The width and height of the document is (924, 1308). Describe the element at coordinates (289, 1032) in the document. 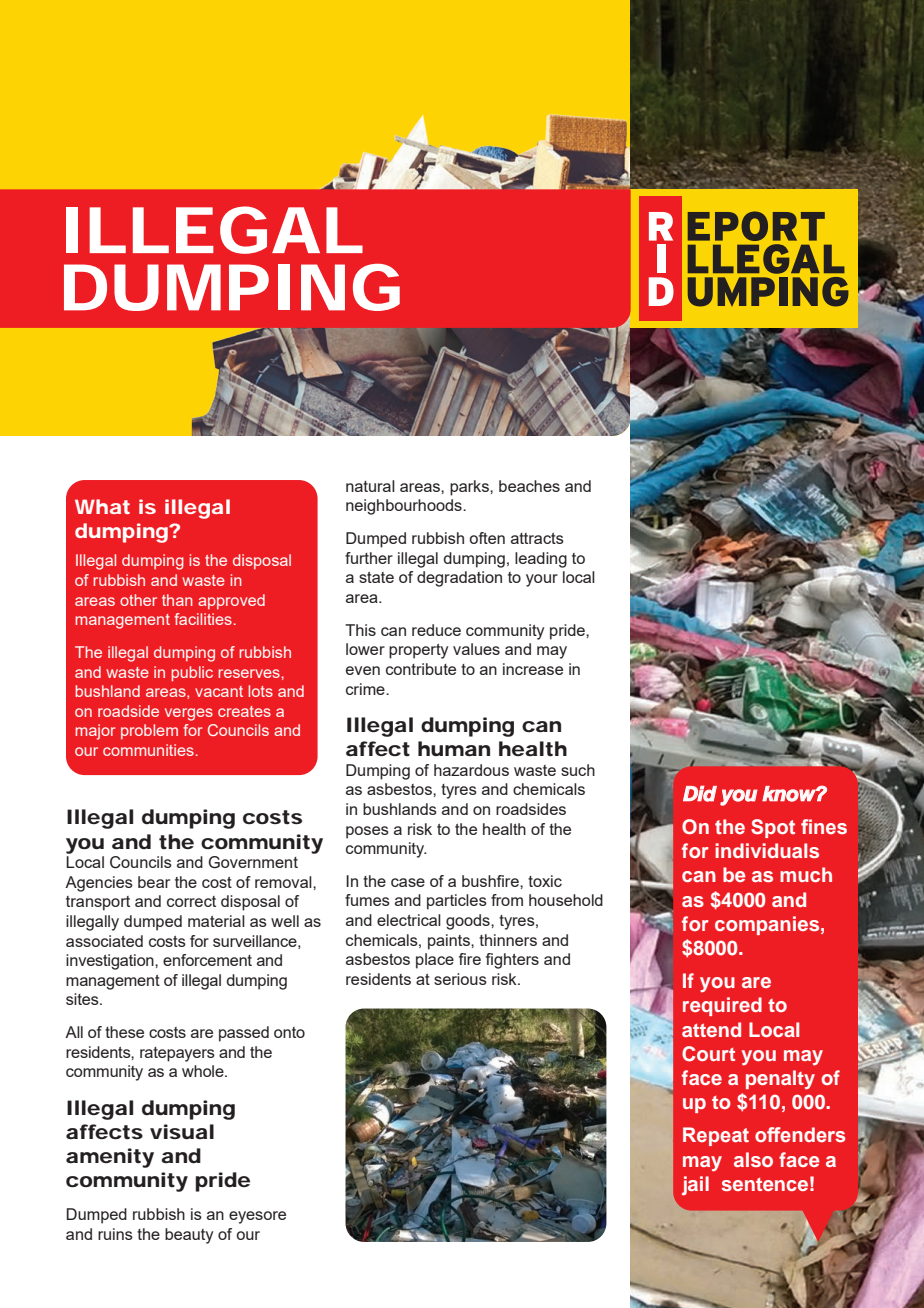

I see `onto` at that location.
